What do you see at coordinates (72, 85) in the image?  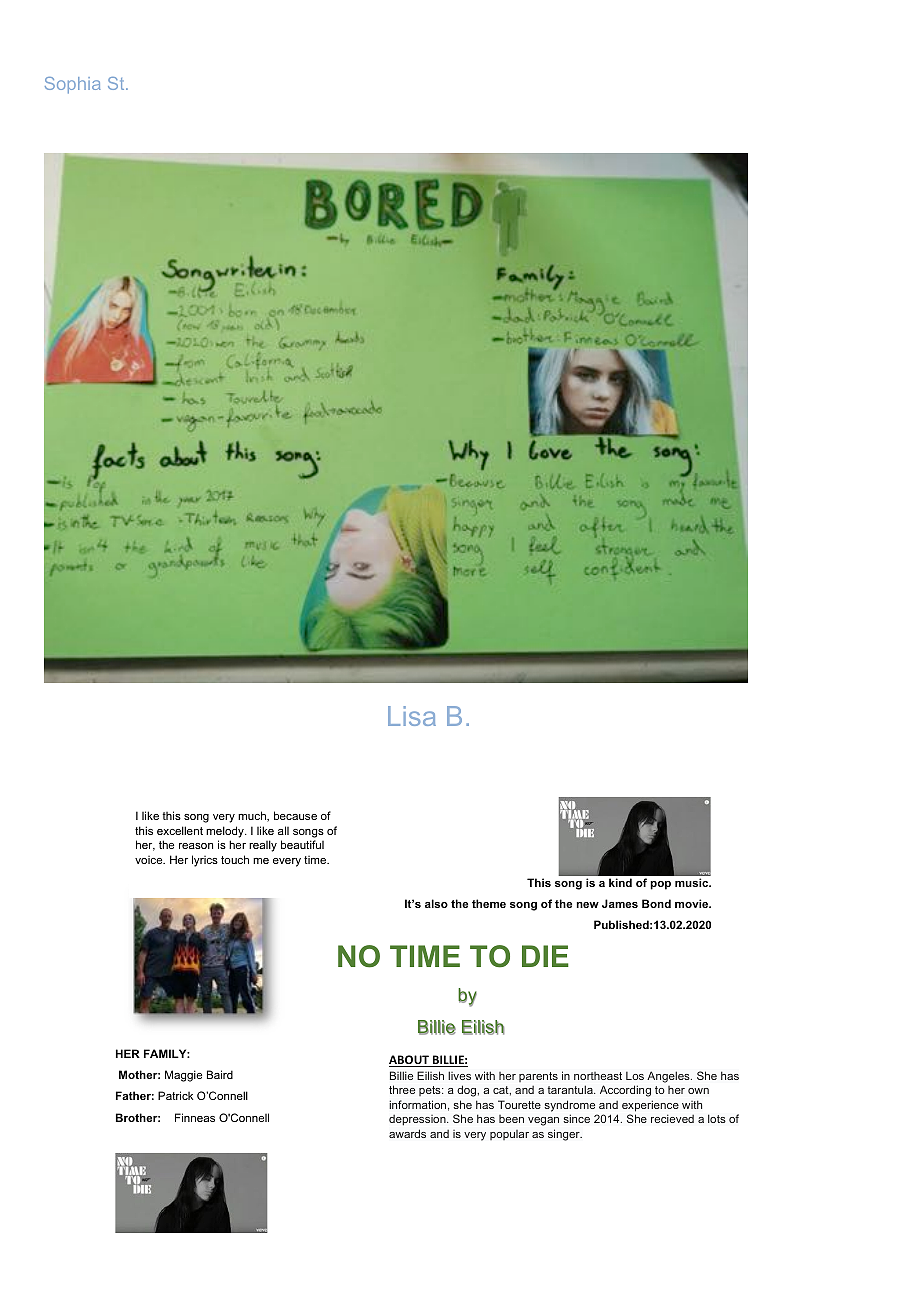 I see `Sophia` at bounding box center [72, 85].
